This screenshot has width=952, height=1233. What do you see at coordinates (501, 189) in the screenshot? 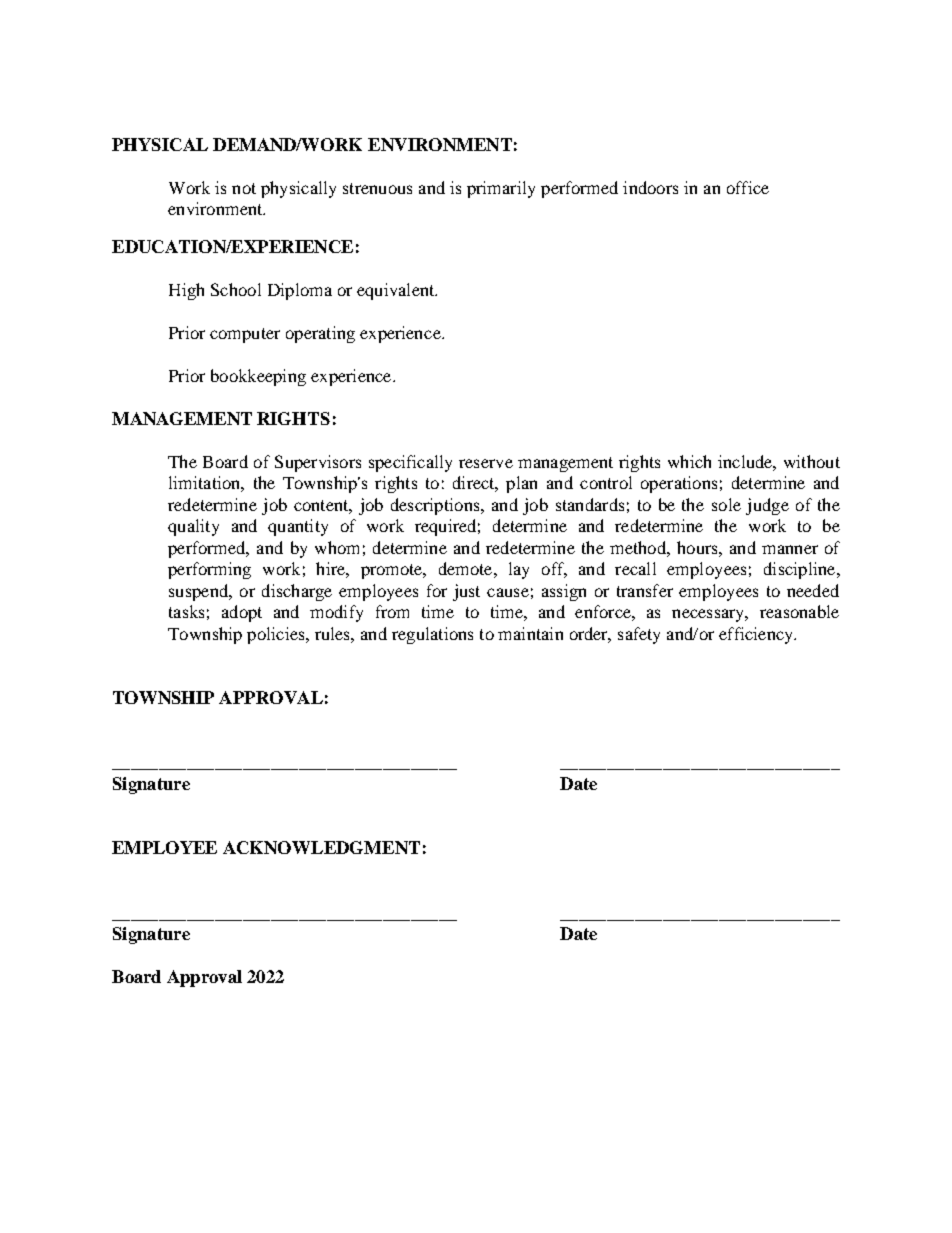
I see `primarily` at bounding box center [501, 189].
